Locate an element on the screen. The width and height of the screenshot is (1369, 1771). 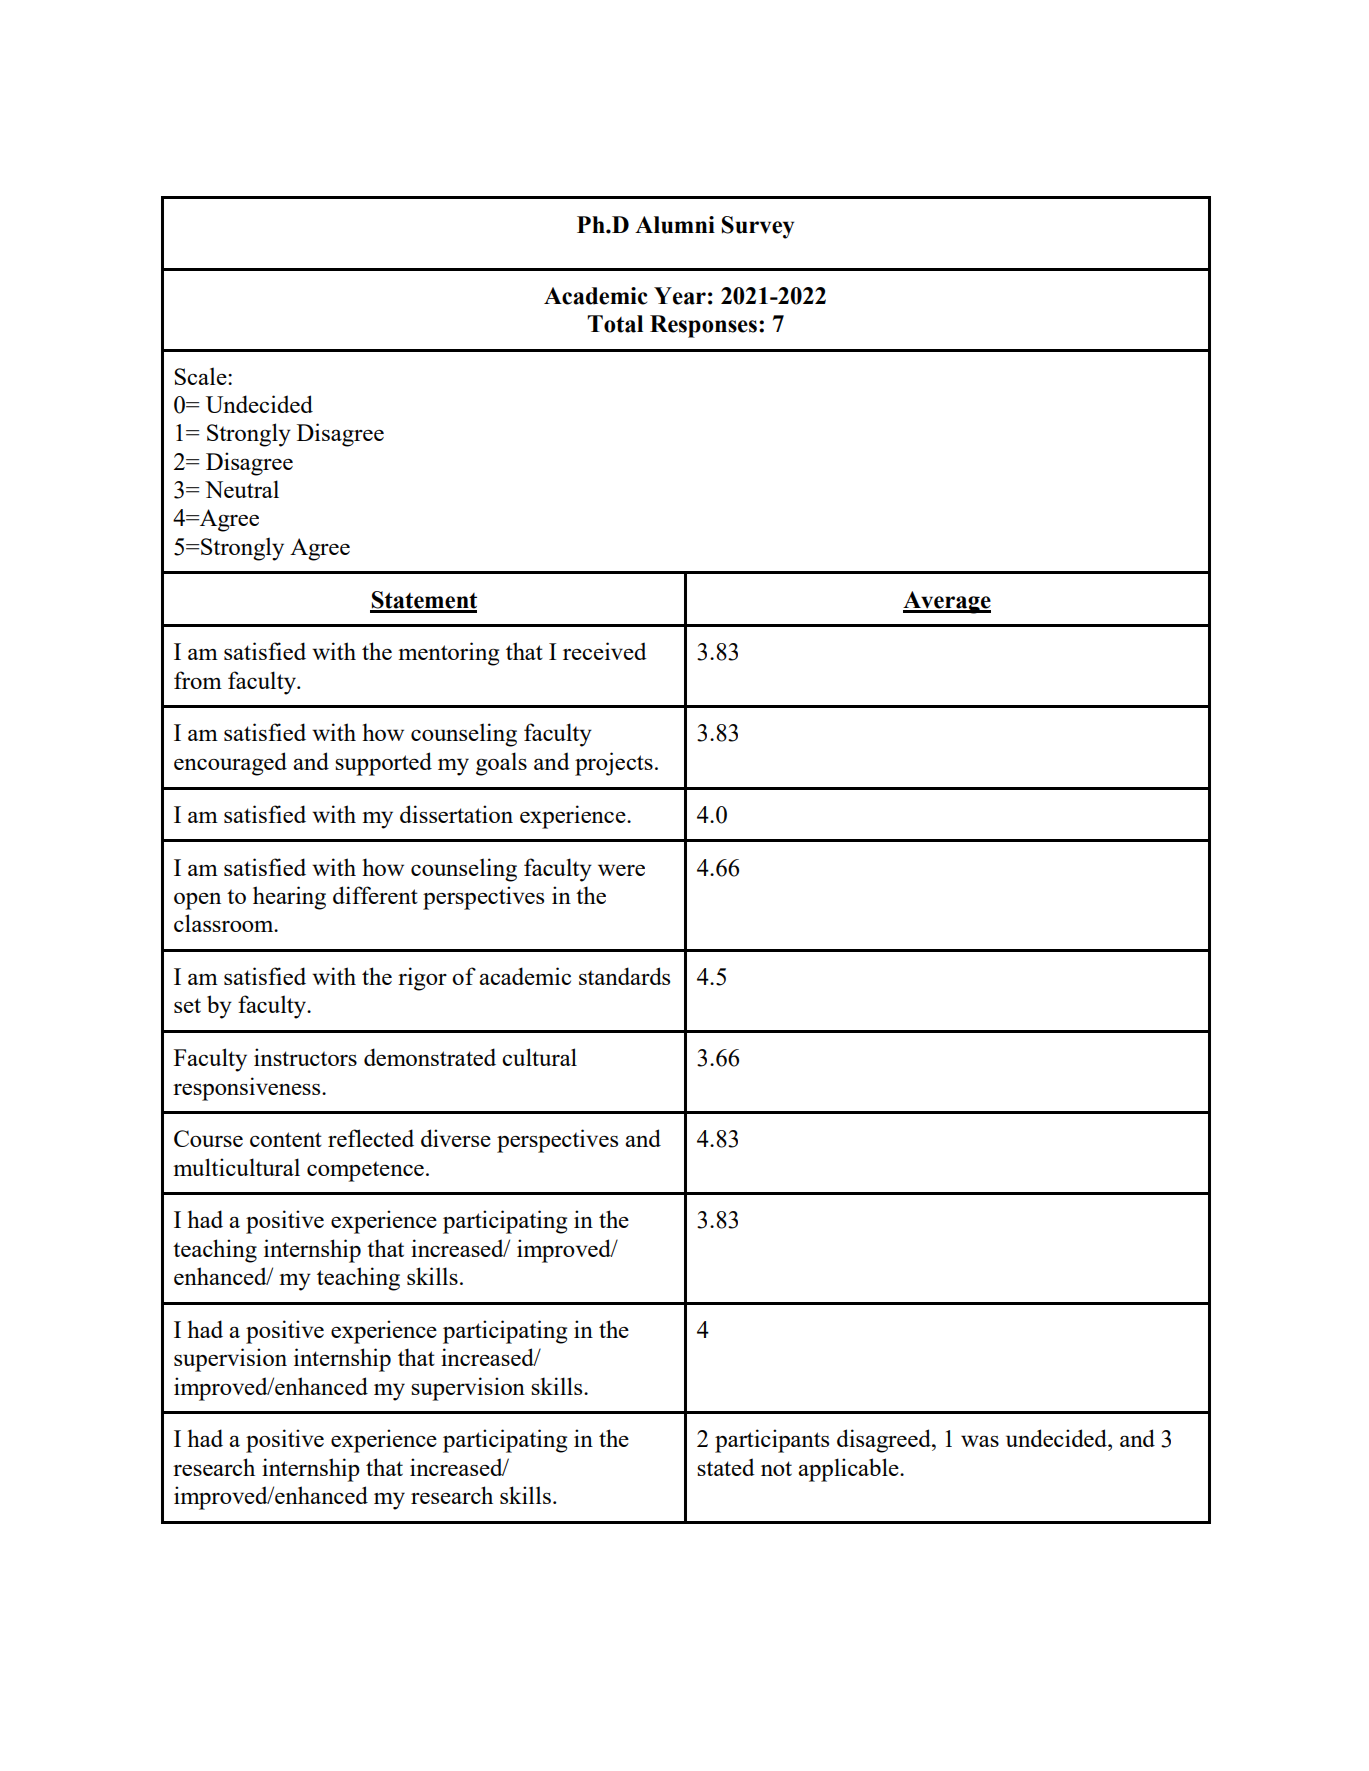
Total is located at coordinates (615, 324).
